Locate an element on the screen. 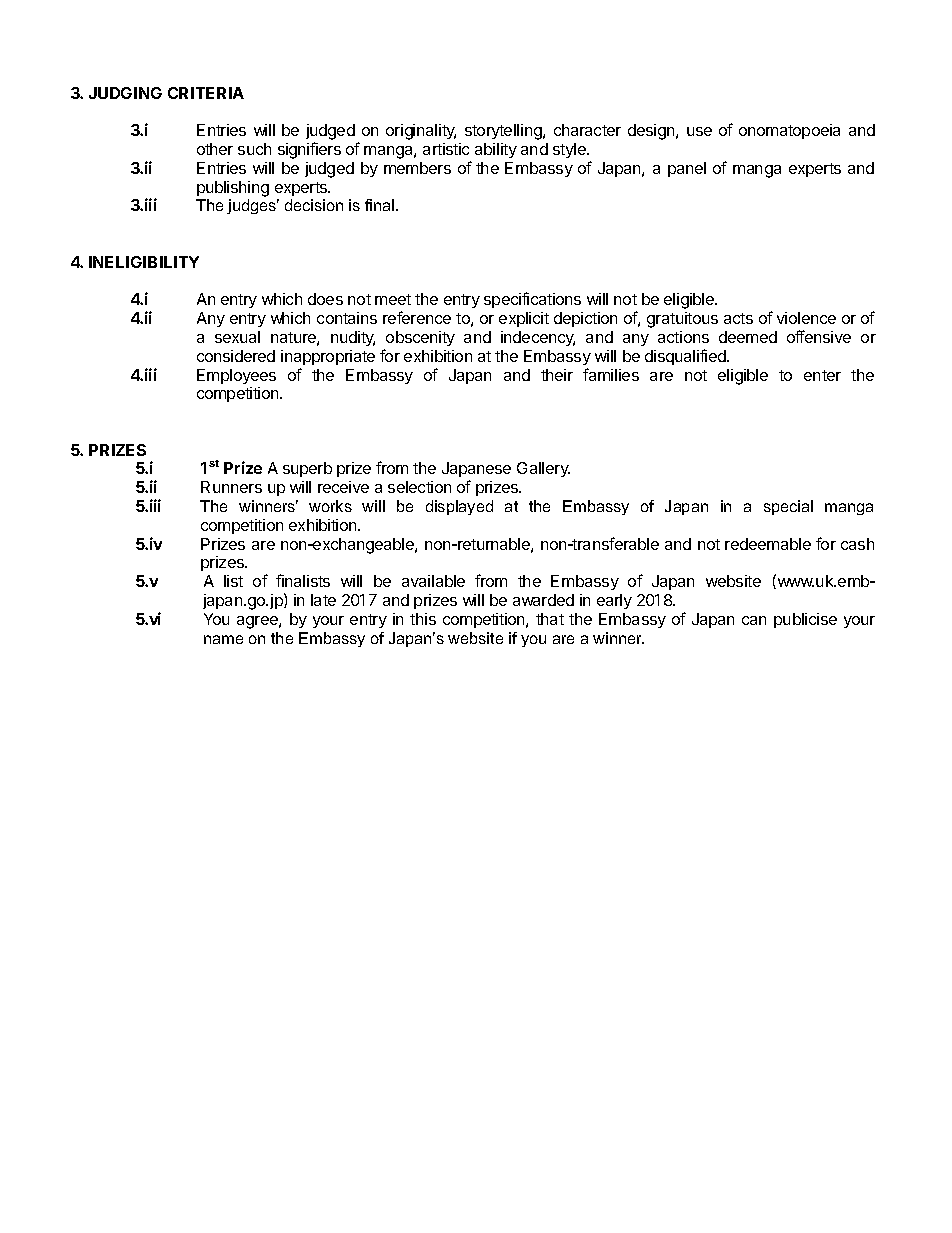 This screenshot has height=1233, width=952. Gallery is located at coordinates (543, 469).
